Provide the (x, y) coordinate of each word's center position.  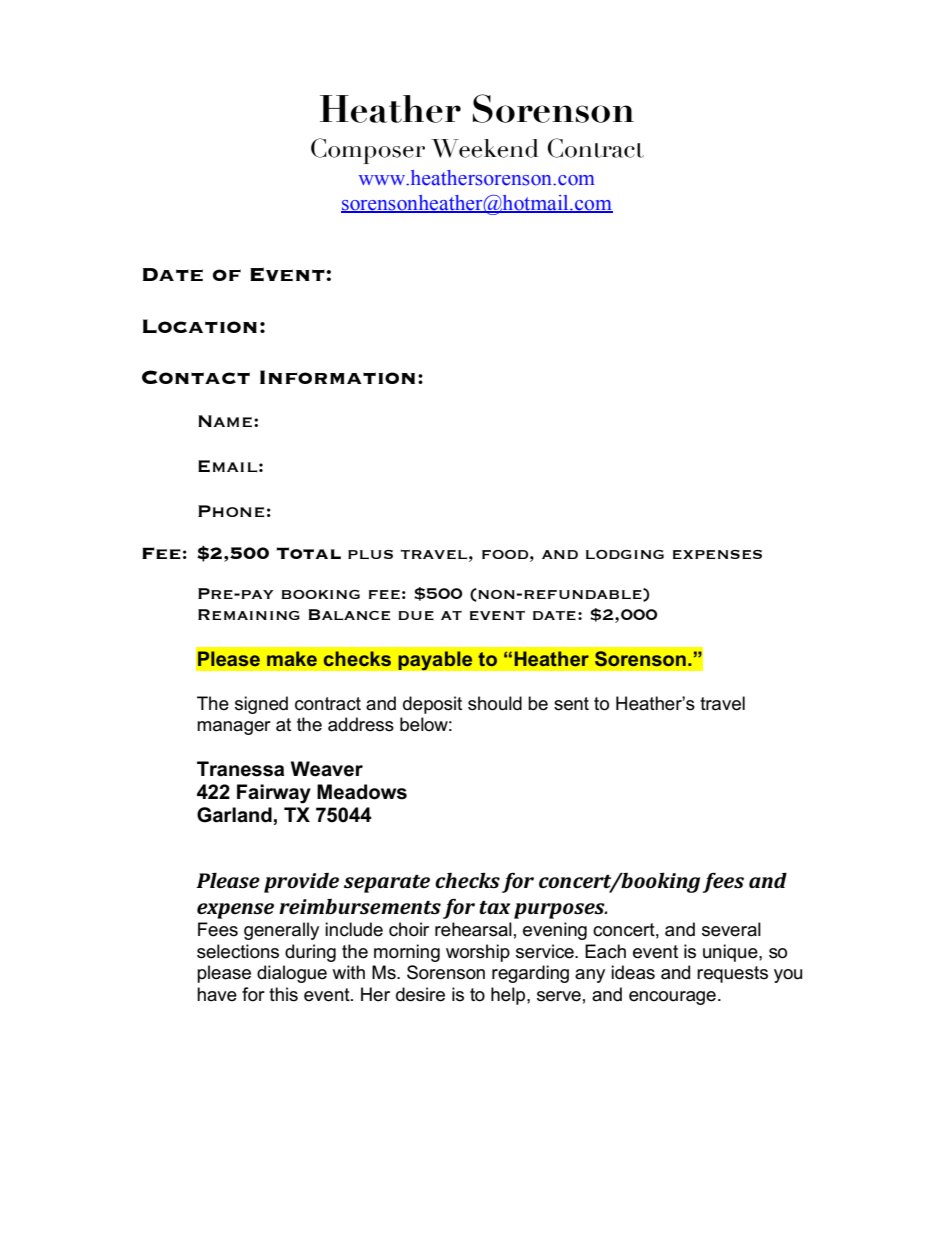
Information (337, 377)
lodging (625, 554)
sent (571, 704)
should (495, 703)
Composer (368, 151)
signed (261, 705)
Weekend (484, 148)
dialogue (292, 974)
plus (370, 554)
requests (732, 974)
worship (478, 953)
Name (225, 421)
